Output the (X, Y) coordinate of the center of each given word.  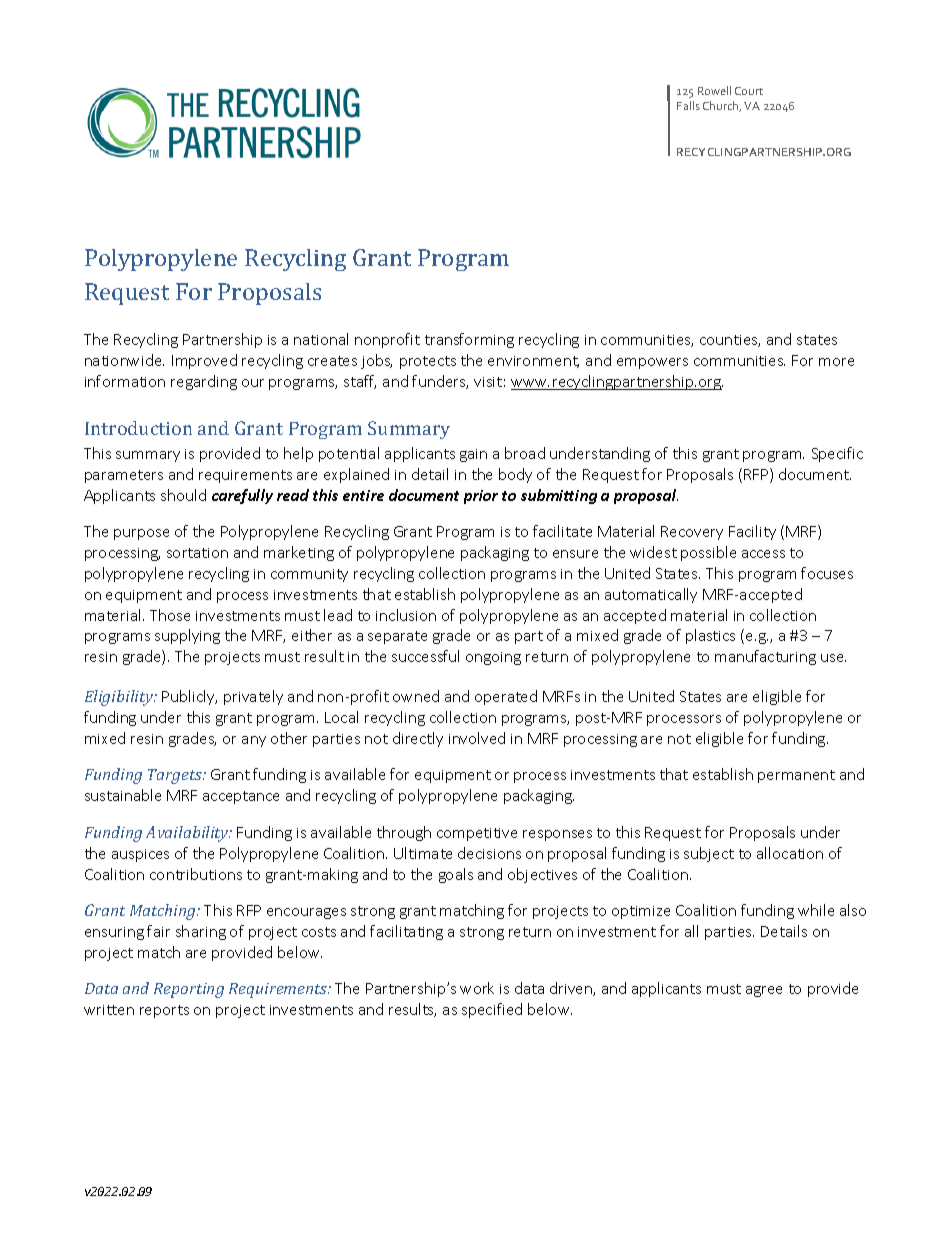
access (763, 554)
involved (477, 738)
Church (722, 106)
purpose (141, 534)
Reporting (189, 990)
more (836, 362)
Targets (176, 776)
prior (481, 497)
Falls (688, 105)
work (477, 988)
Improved (204, 361)
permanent (796, 776)
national (321, 339)
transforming (469, 340)
